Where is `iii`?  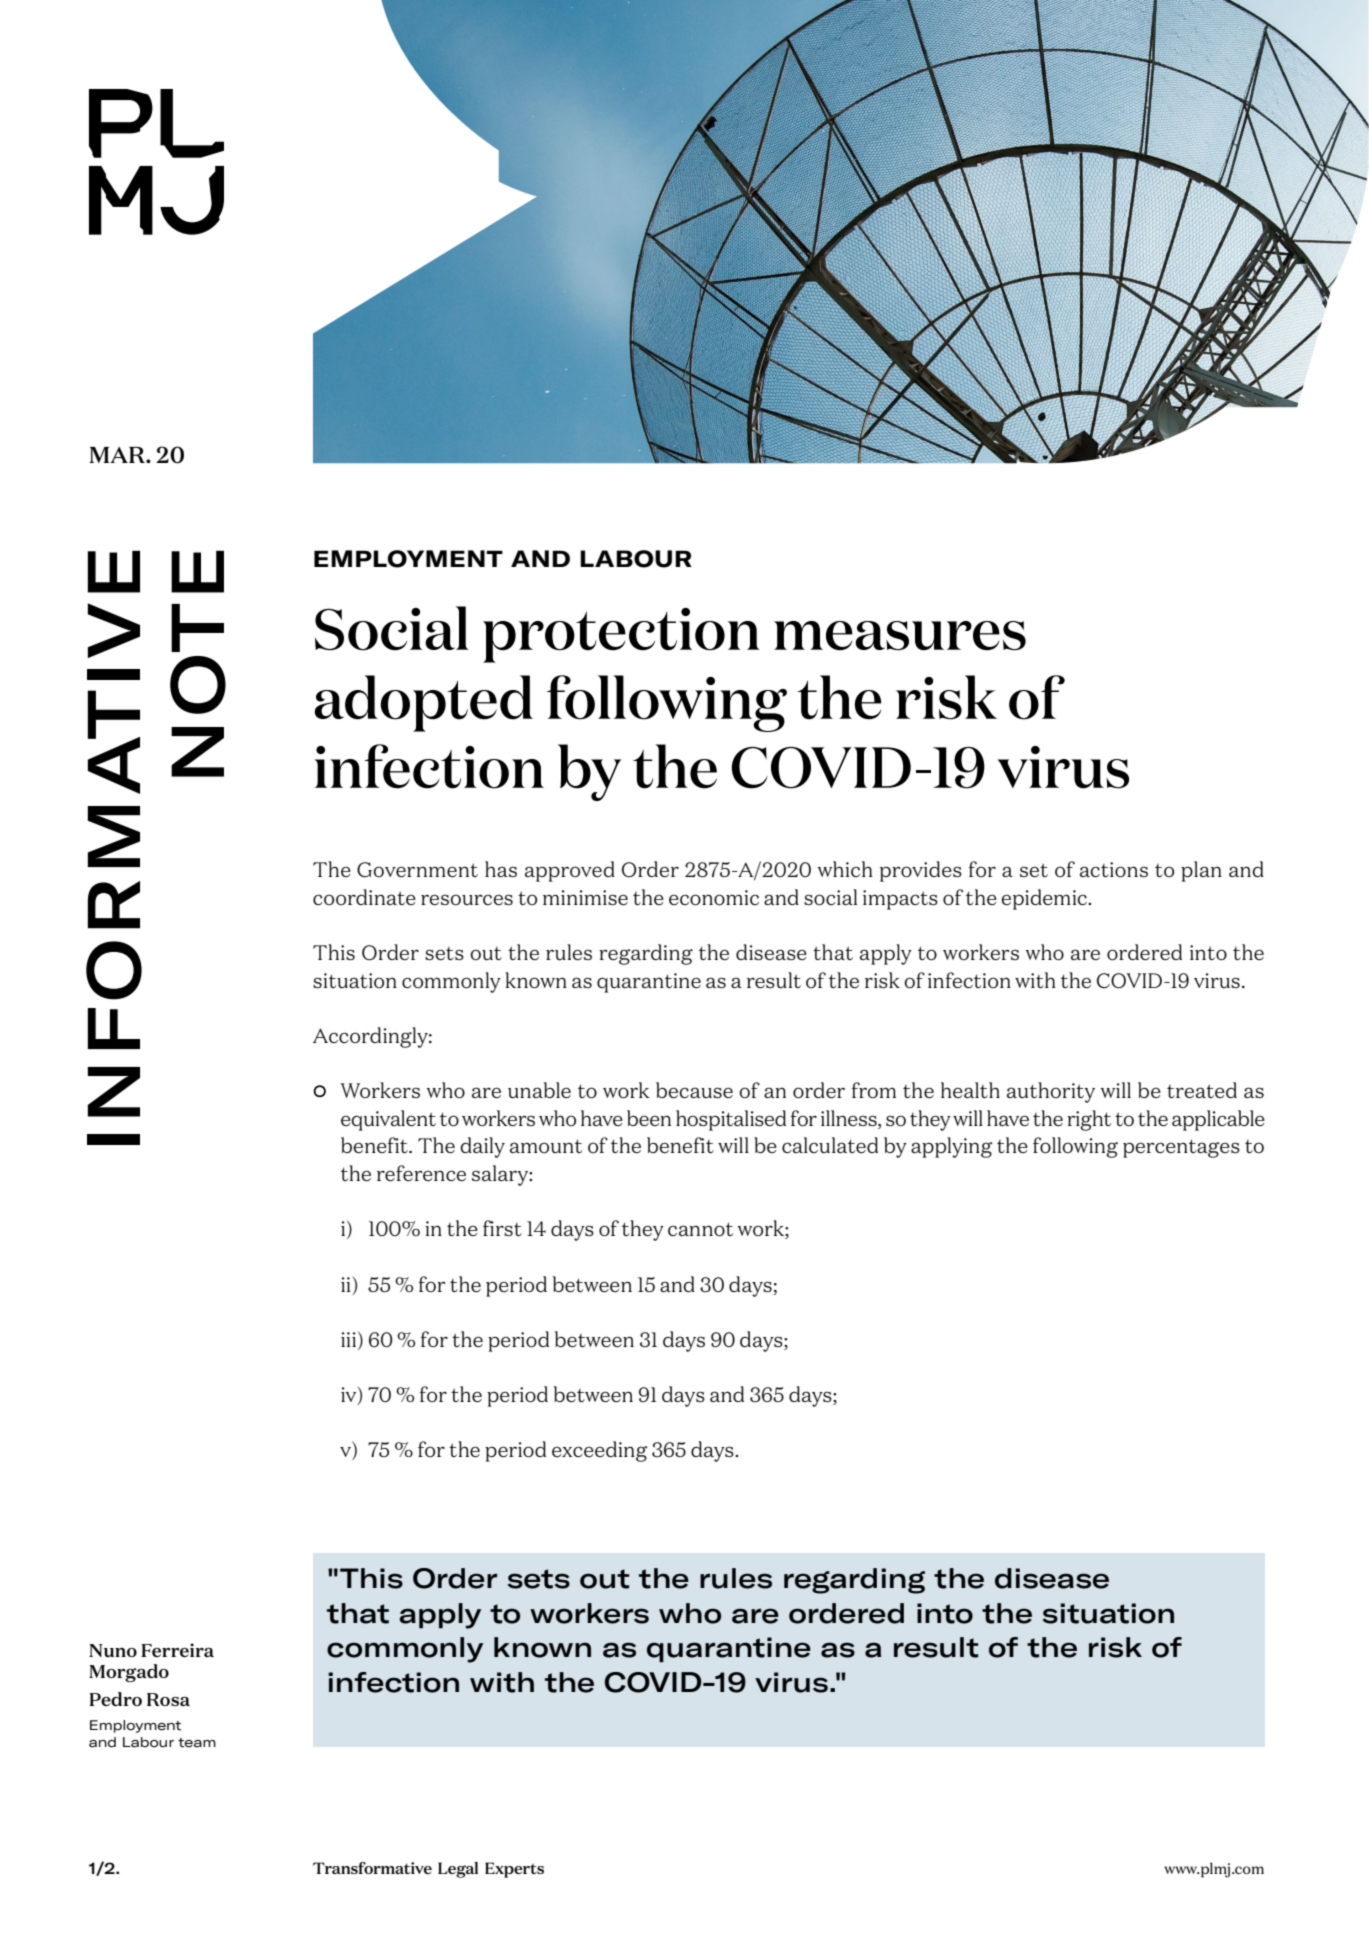 iii is located at coordinates (350, 1340).
